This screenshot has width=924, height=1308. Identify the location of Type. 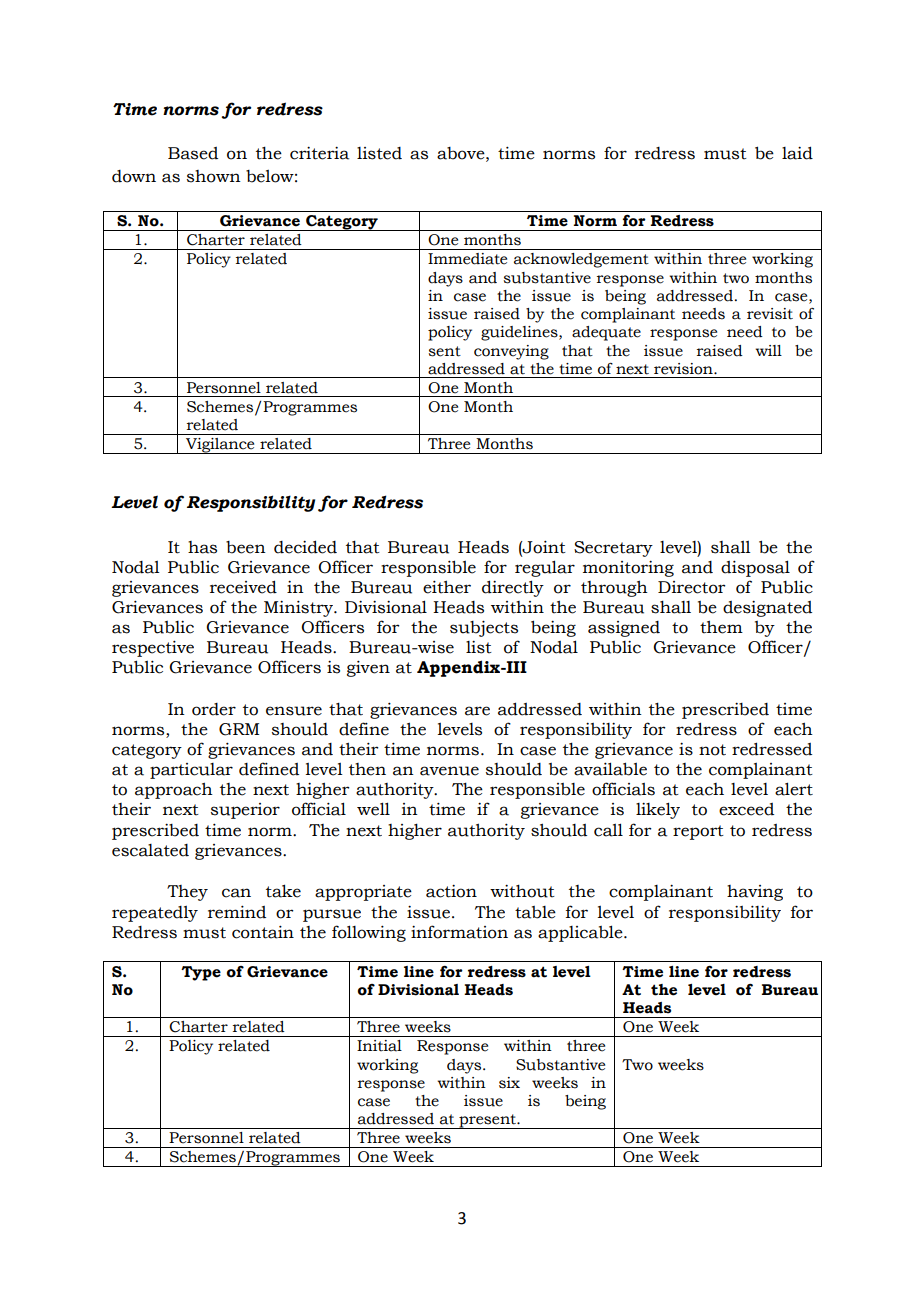
(201, 973).
